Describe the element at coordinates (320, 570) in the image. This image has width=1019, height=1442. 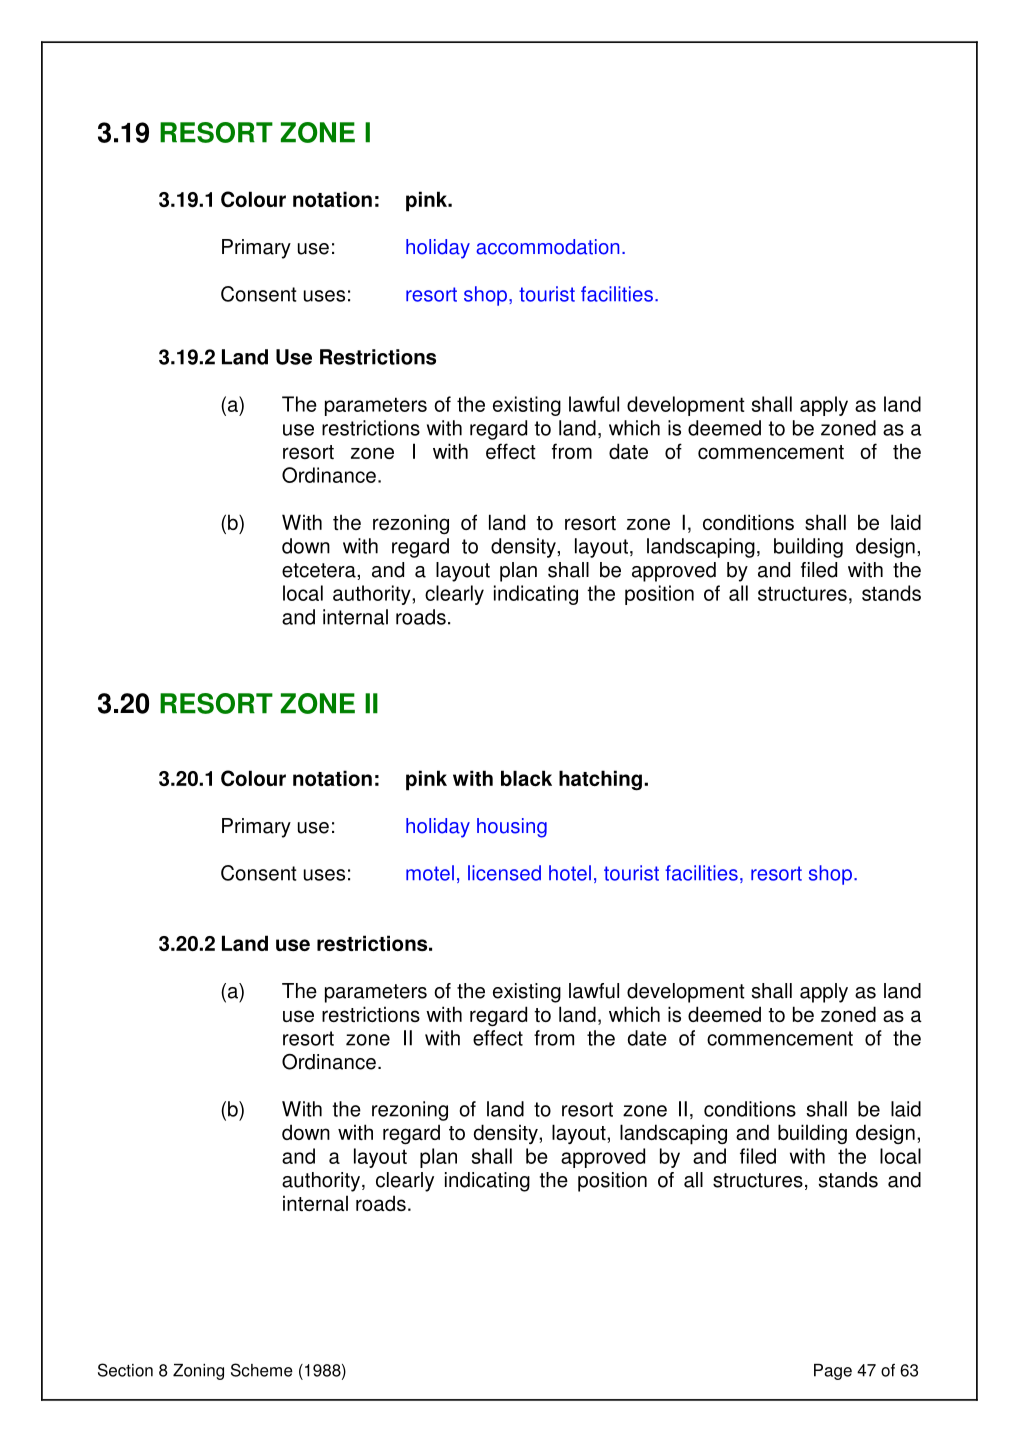
I see `etcetera` at that location.
